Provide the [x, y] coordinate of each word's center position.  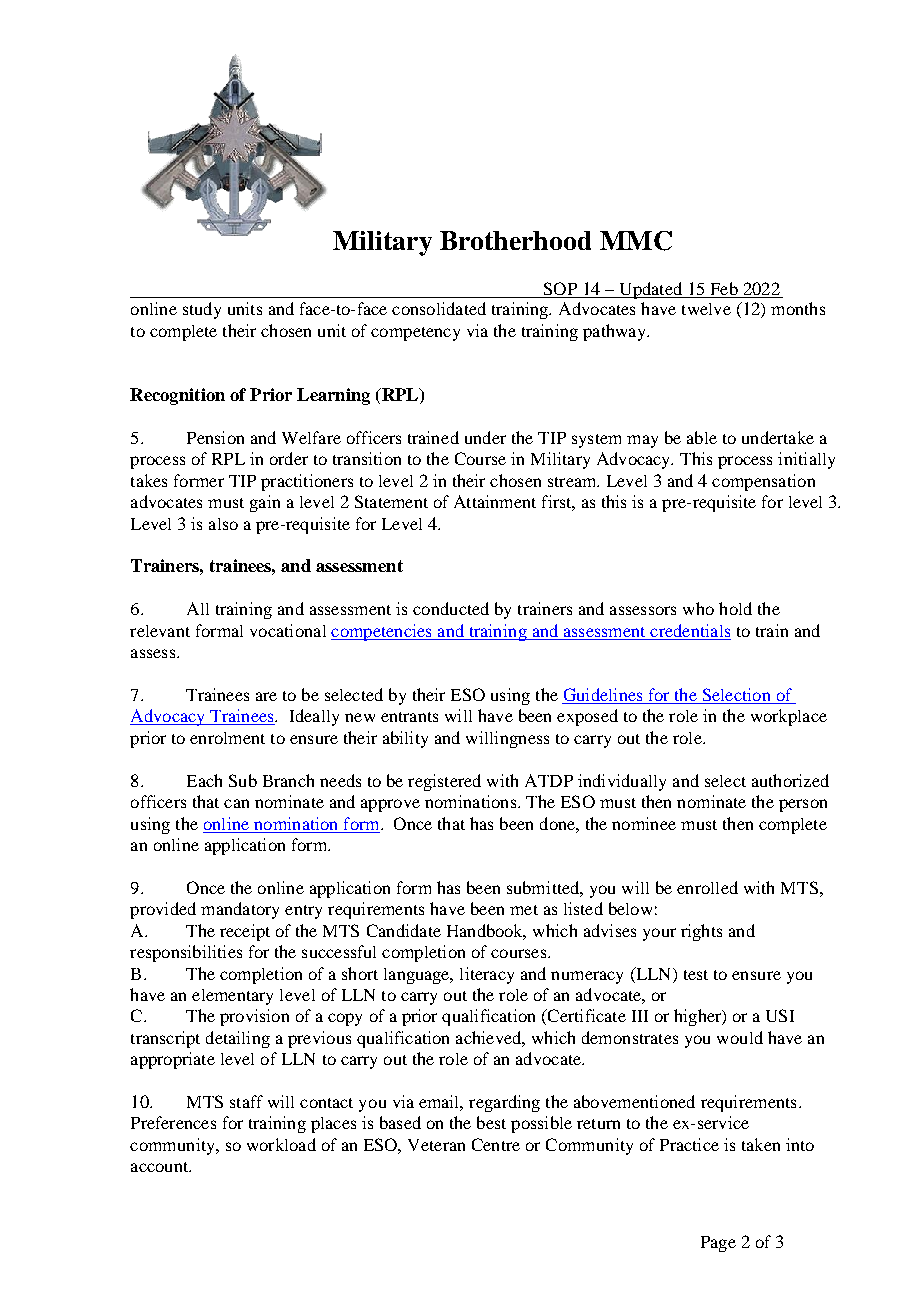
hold [735, 608]
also [223, 524]
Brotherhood [515, 240]
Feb [724, 288]
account [161, 1167]
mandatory [240, 910]
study [202, 310]
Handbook [486, 931]
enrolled [707, 887]
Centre [496, 1144]
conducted [451, 608]
